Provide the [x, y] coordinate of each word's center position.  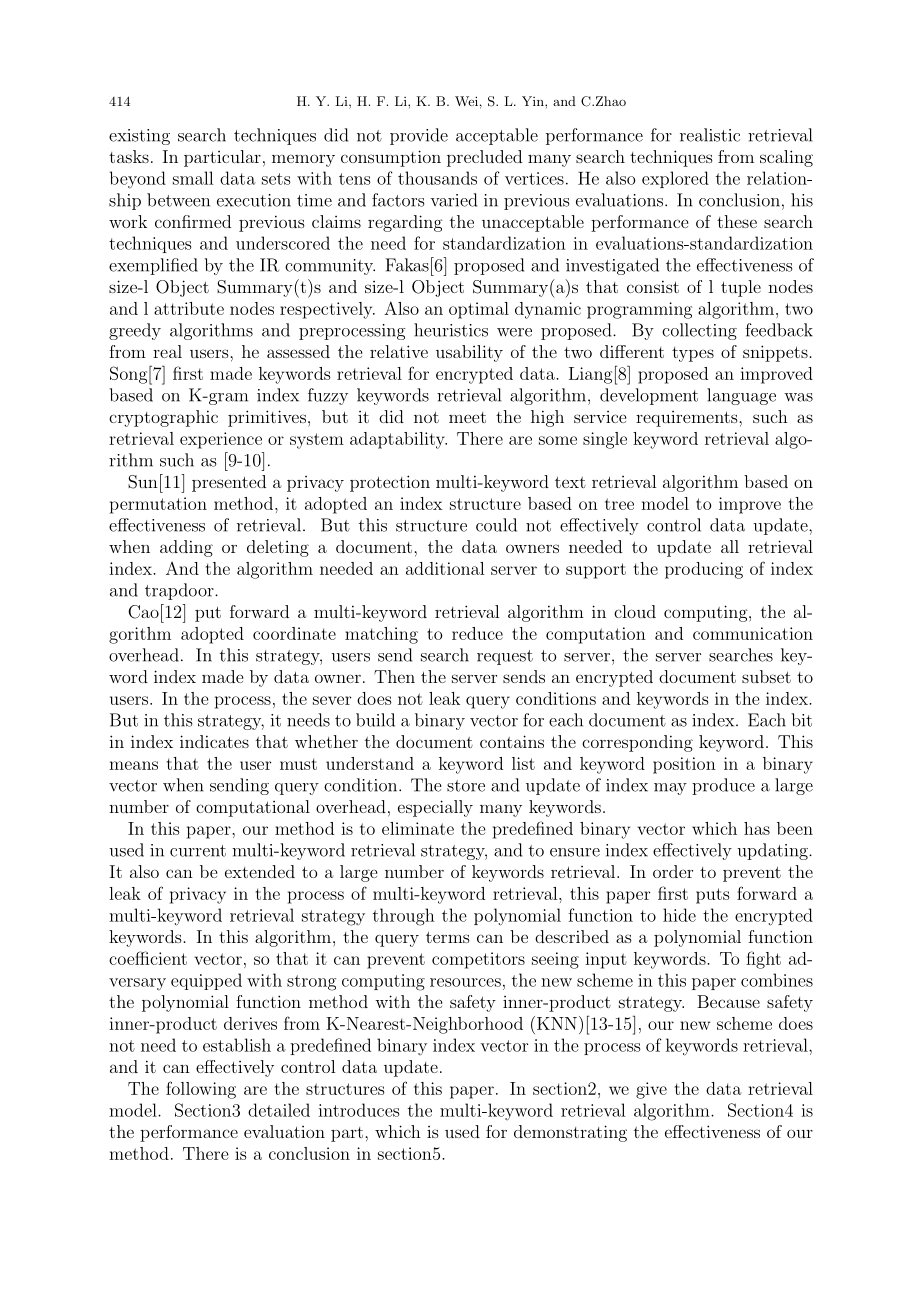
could [496, 525]
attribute [189, 308]
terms [448, 937]
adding [186, 548]
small [193, 178]
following [201, 1090]
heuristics [451, 330]
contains [512, 741]
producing [704, 570]
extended [260, 871]
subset [766, 676]
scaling [786, 158]
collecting [699, 331]
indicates [214, 741]
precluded [484, 158]
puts [713, 896]
